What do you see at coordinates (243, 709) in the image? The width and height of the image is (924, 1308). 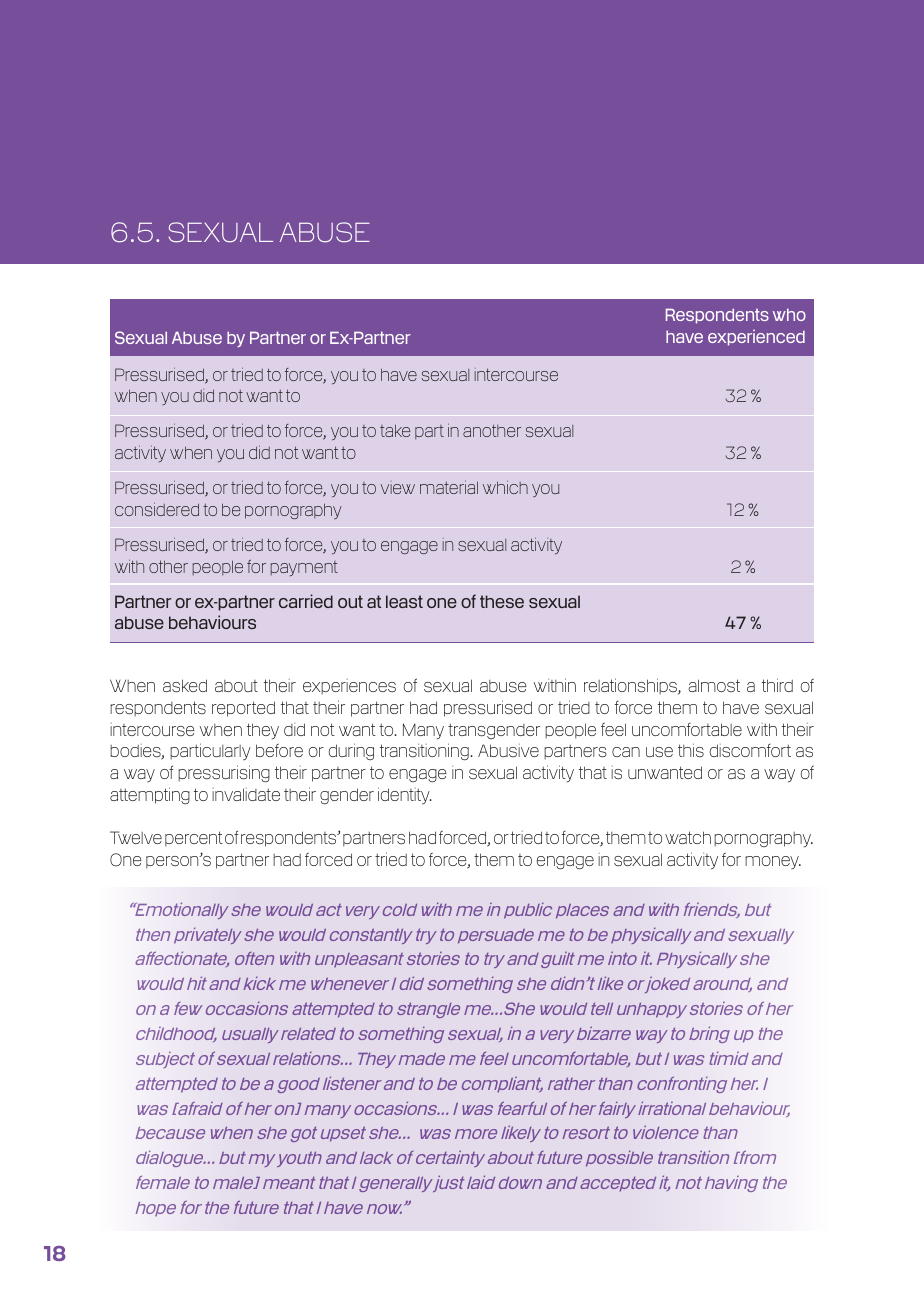 I see `reported` at bounding box center [243, 709].
